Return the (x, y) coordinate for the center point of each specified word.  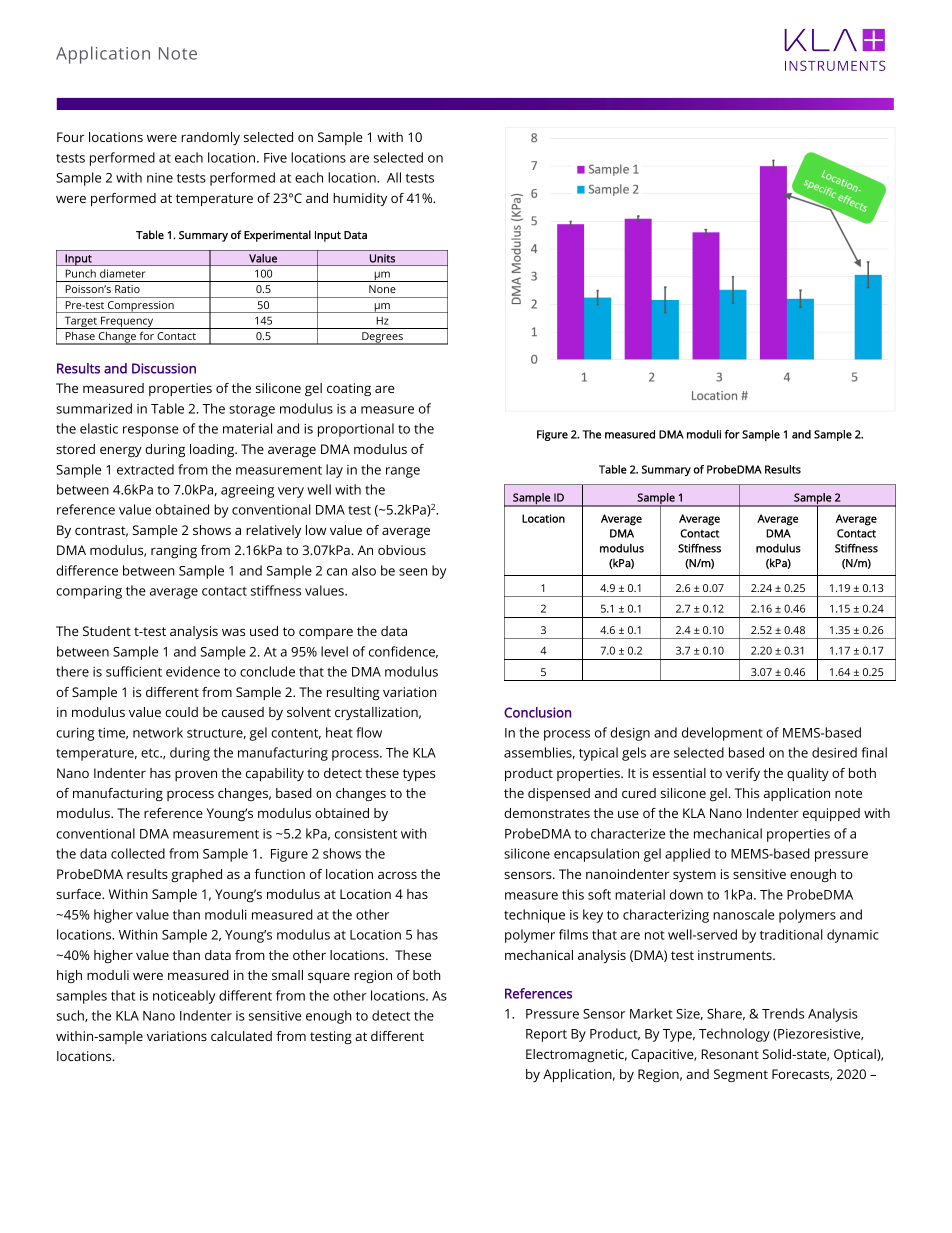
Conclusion (537, 712)
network (158, 732)
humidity (360, 199)
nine (160, 178)
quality (808, 774)
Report (546, 1035)
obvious (402, 550)
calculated (241, 1036)
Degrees (382, 338)
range (403, 472)
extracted (145, 469)
